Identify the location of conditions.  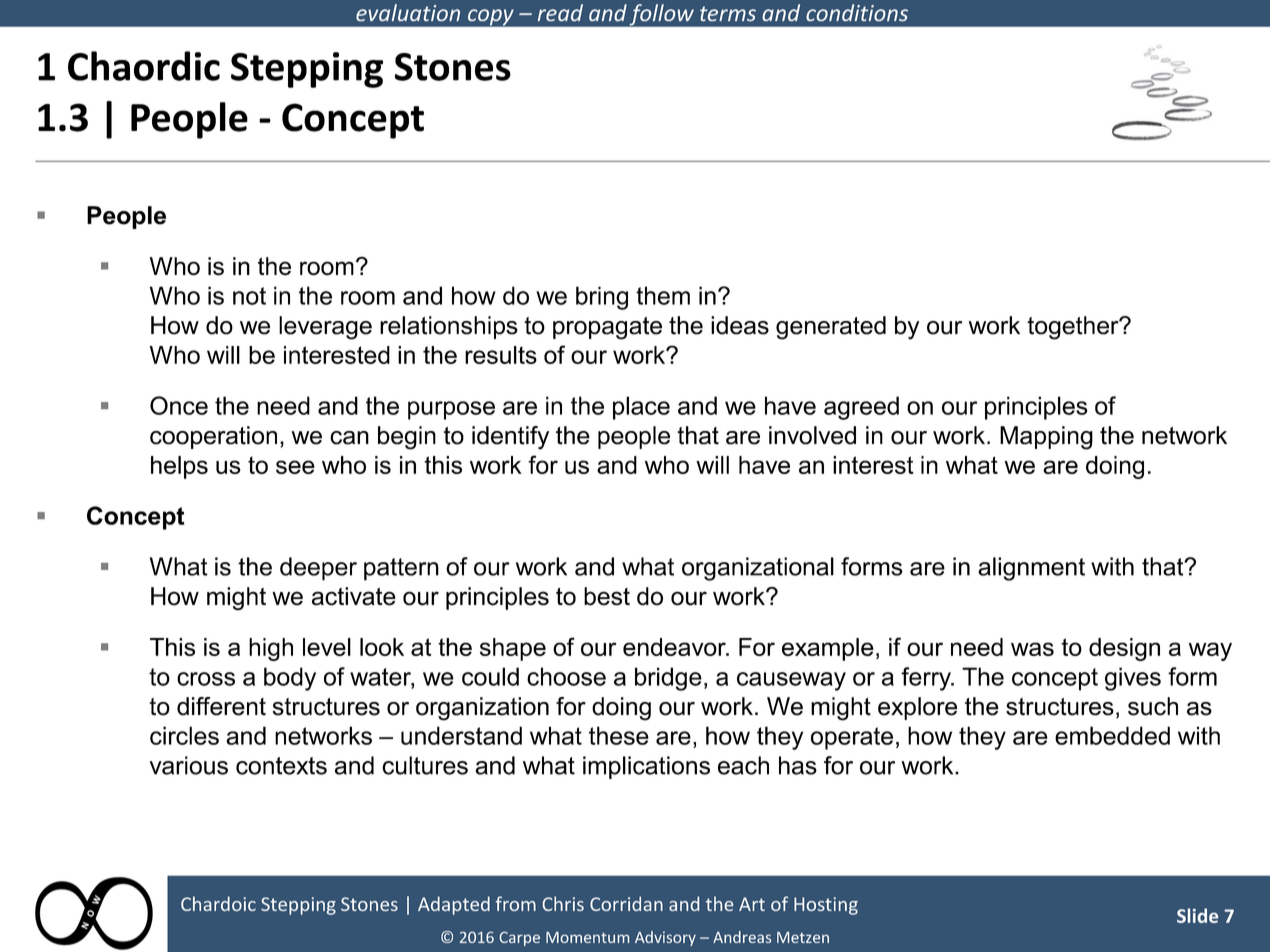
(857, 12).
